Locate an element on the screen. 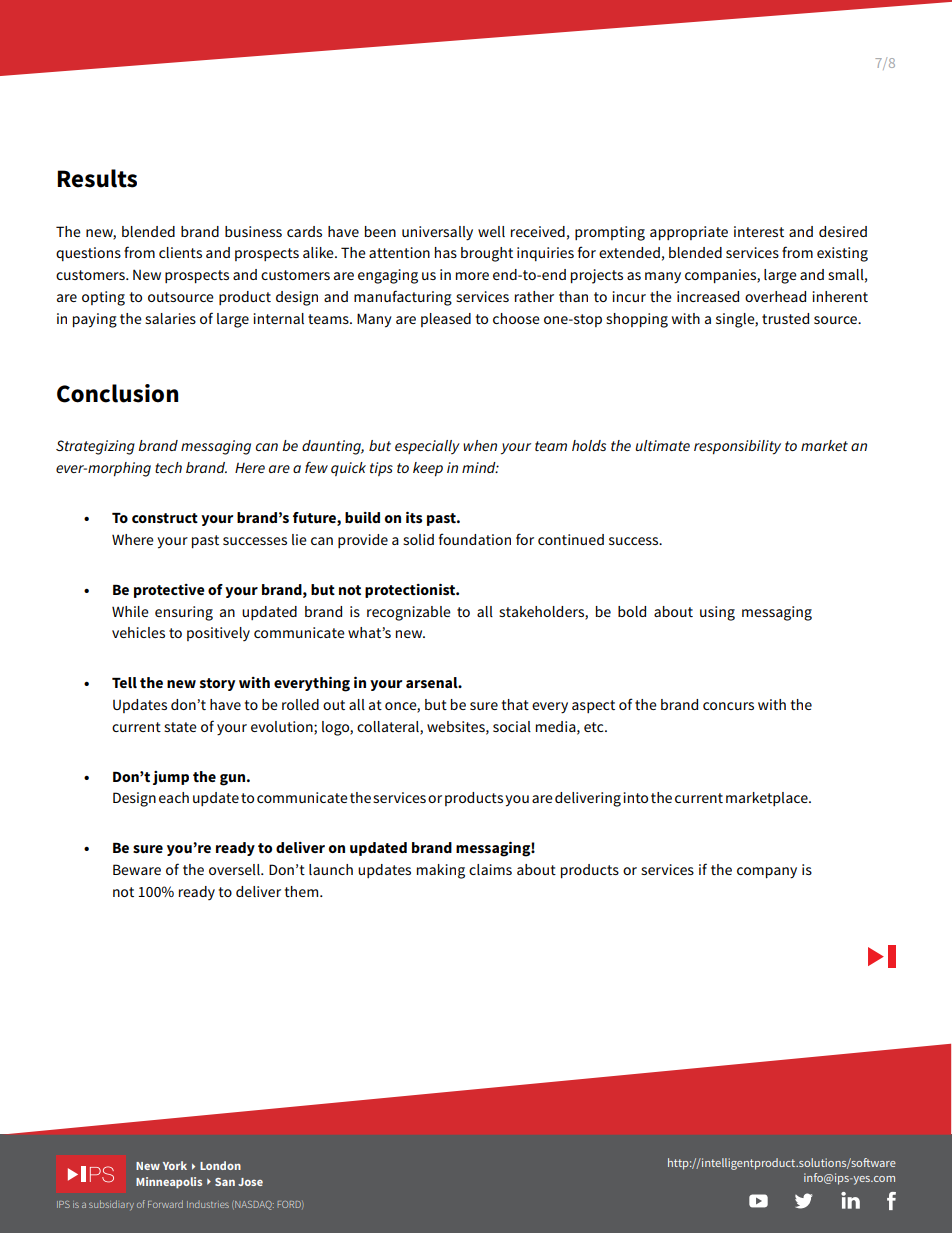 This screenshot has width=952, height=1233. story is located at coordinates (217, 684).
